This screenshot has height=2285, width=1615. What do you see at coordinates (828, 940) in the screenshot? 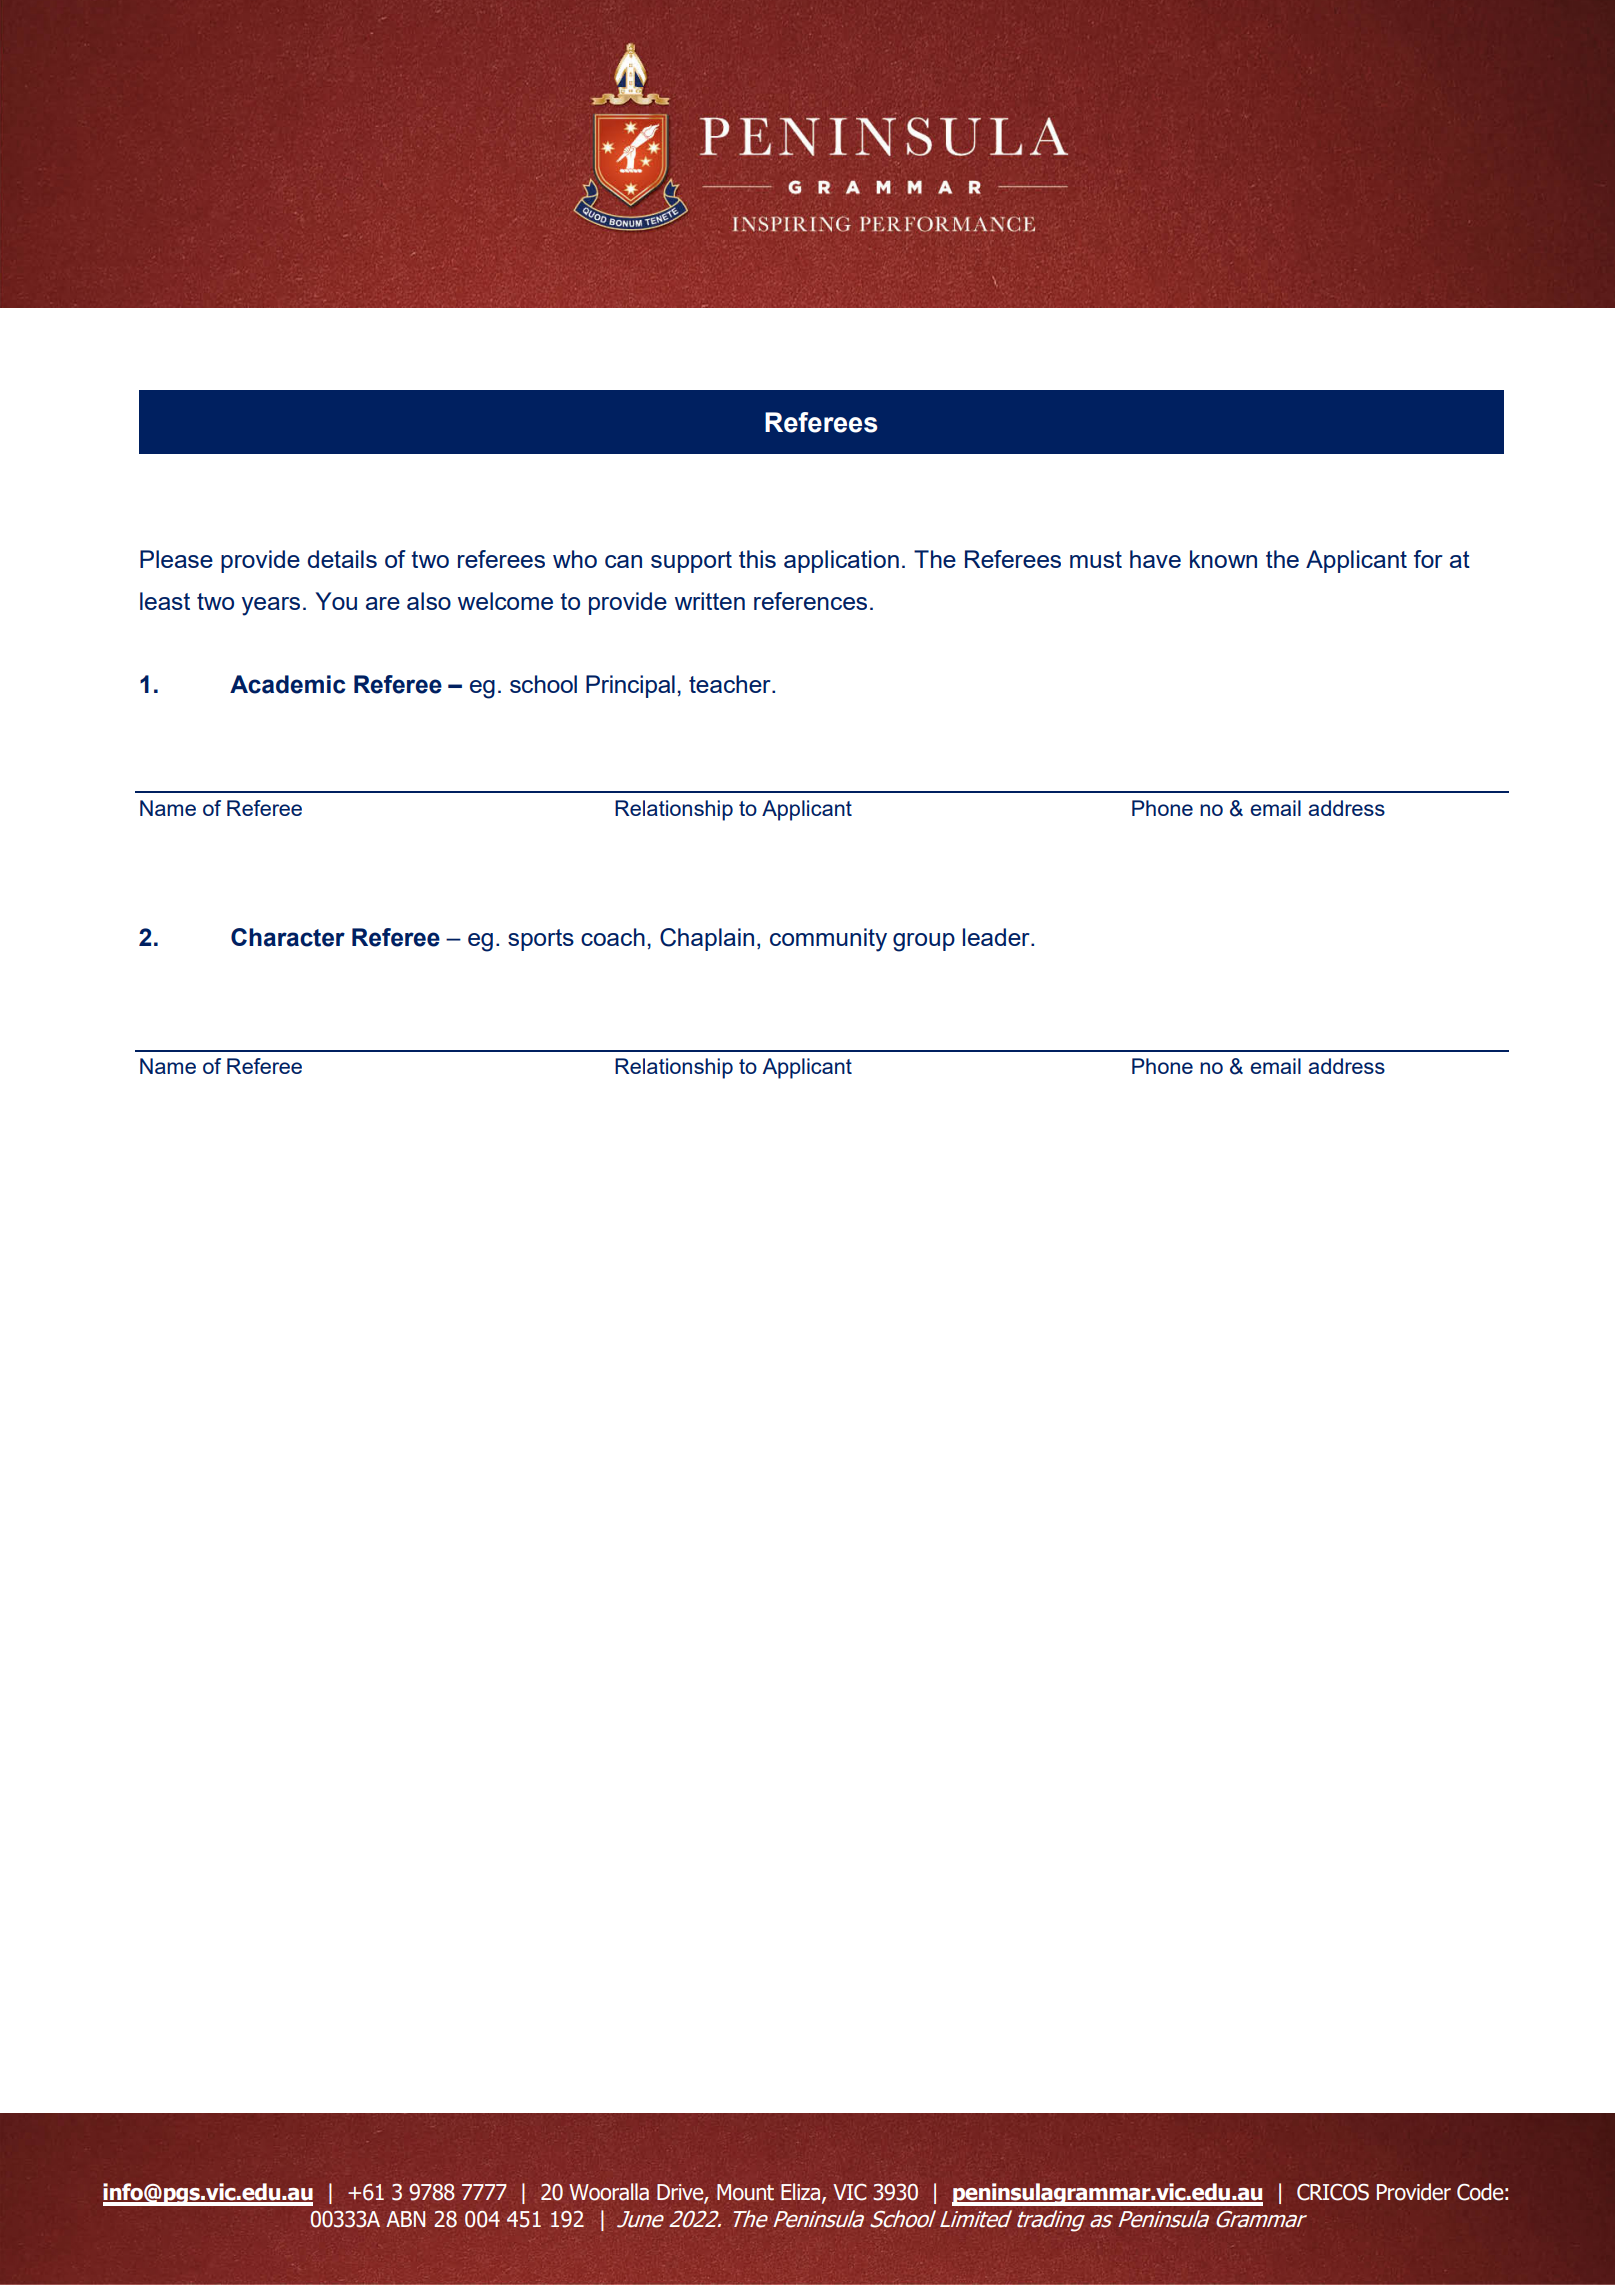
I see `community` at bounding box center [828, 940].
